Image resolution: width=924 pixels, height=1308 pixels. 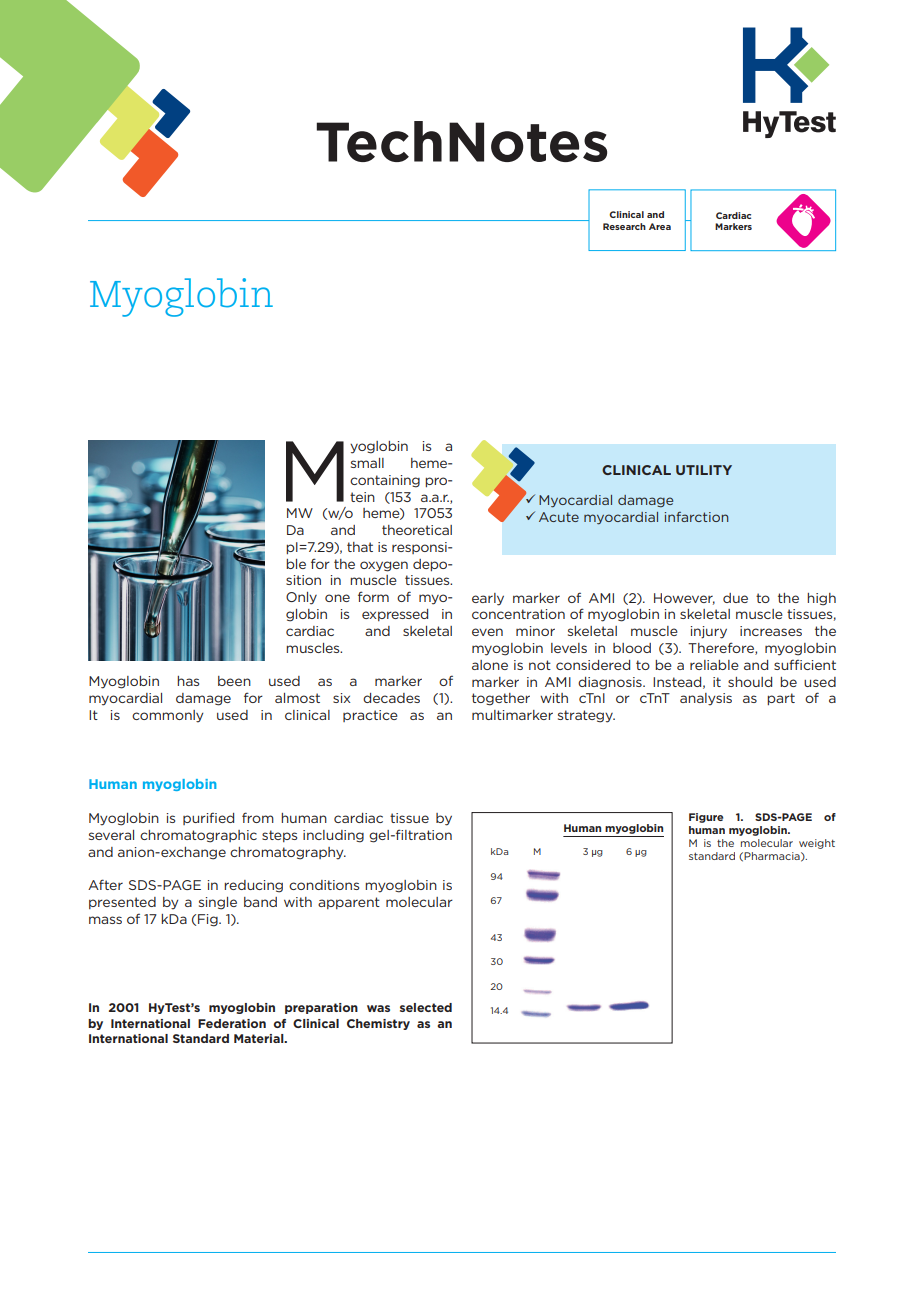 What do you see at coordinates (426, 1007) in the document?
I see `selected` at bounding box center [426, 1007].
